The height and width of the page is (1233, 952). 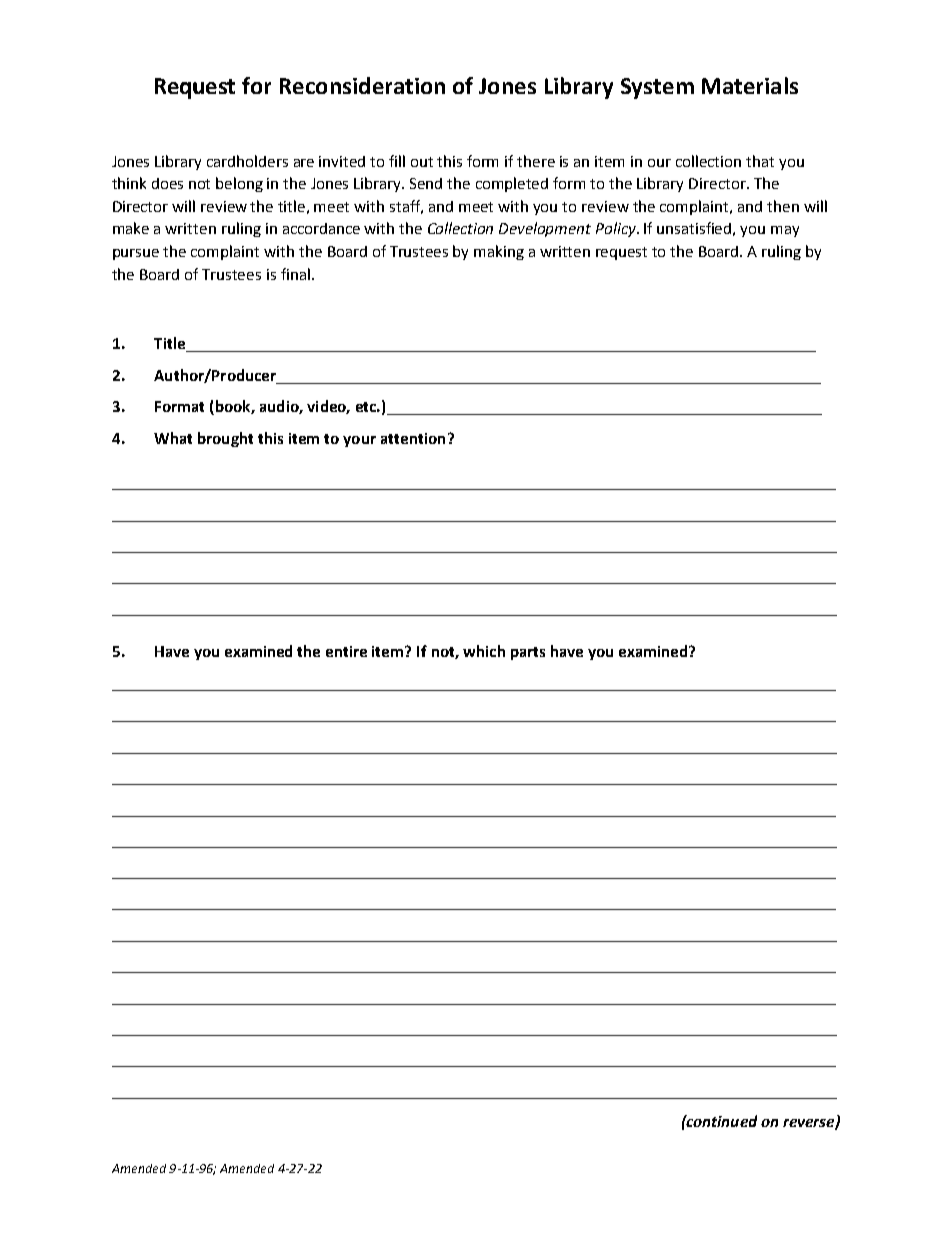 What do you see at coordinates (657, 88) in the page?
I see `System` at bounding box center [657, 88].
